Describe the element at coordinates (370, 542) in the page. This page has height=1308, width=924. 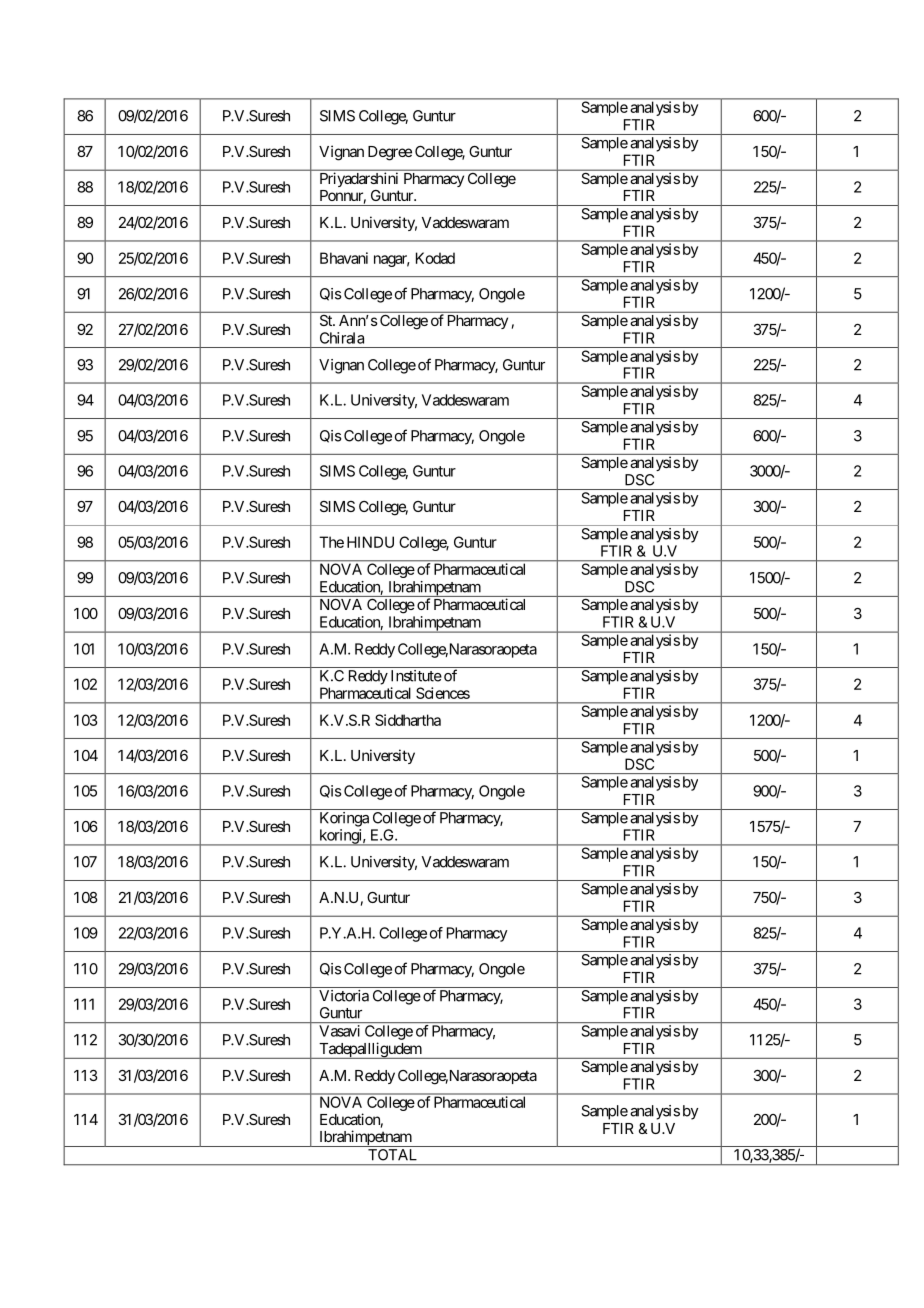
I see `HINDU` at that location.
